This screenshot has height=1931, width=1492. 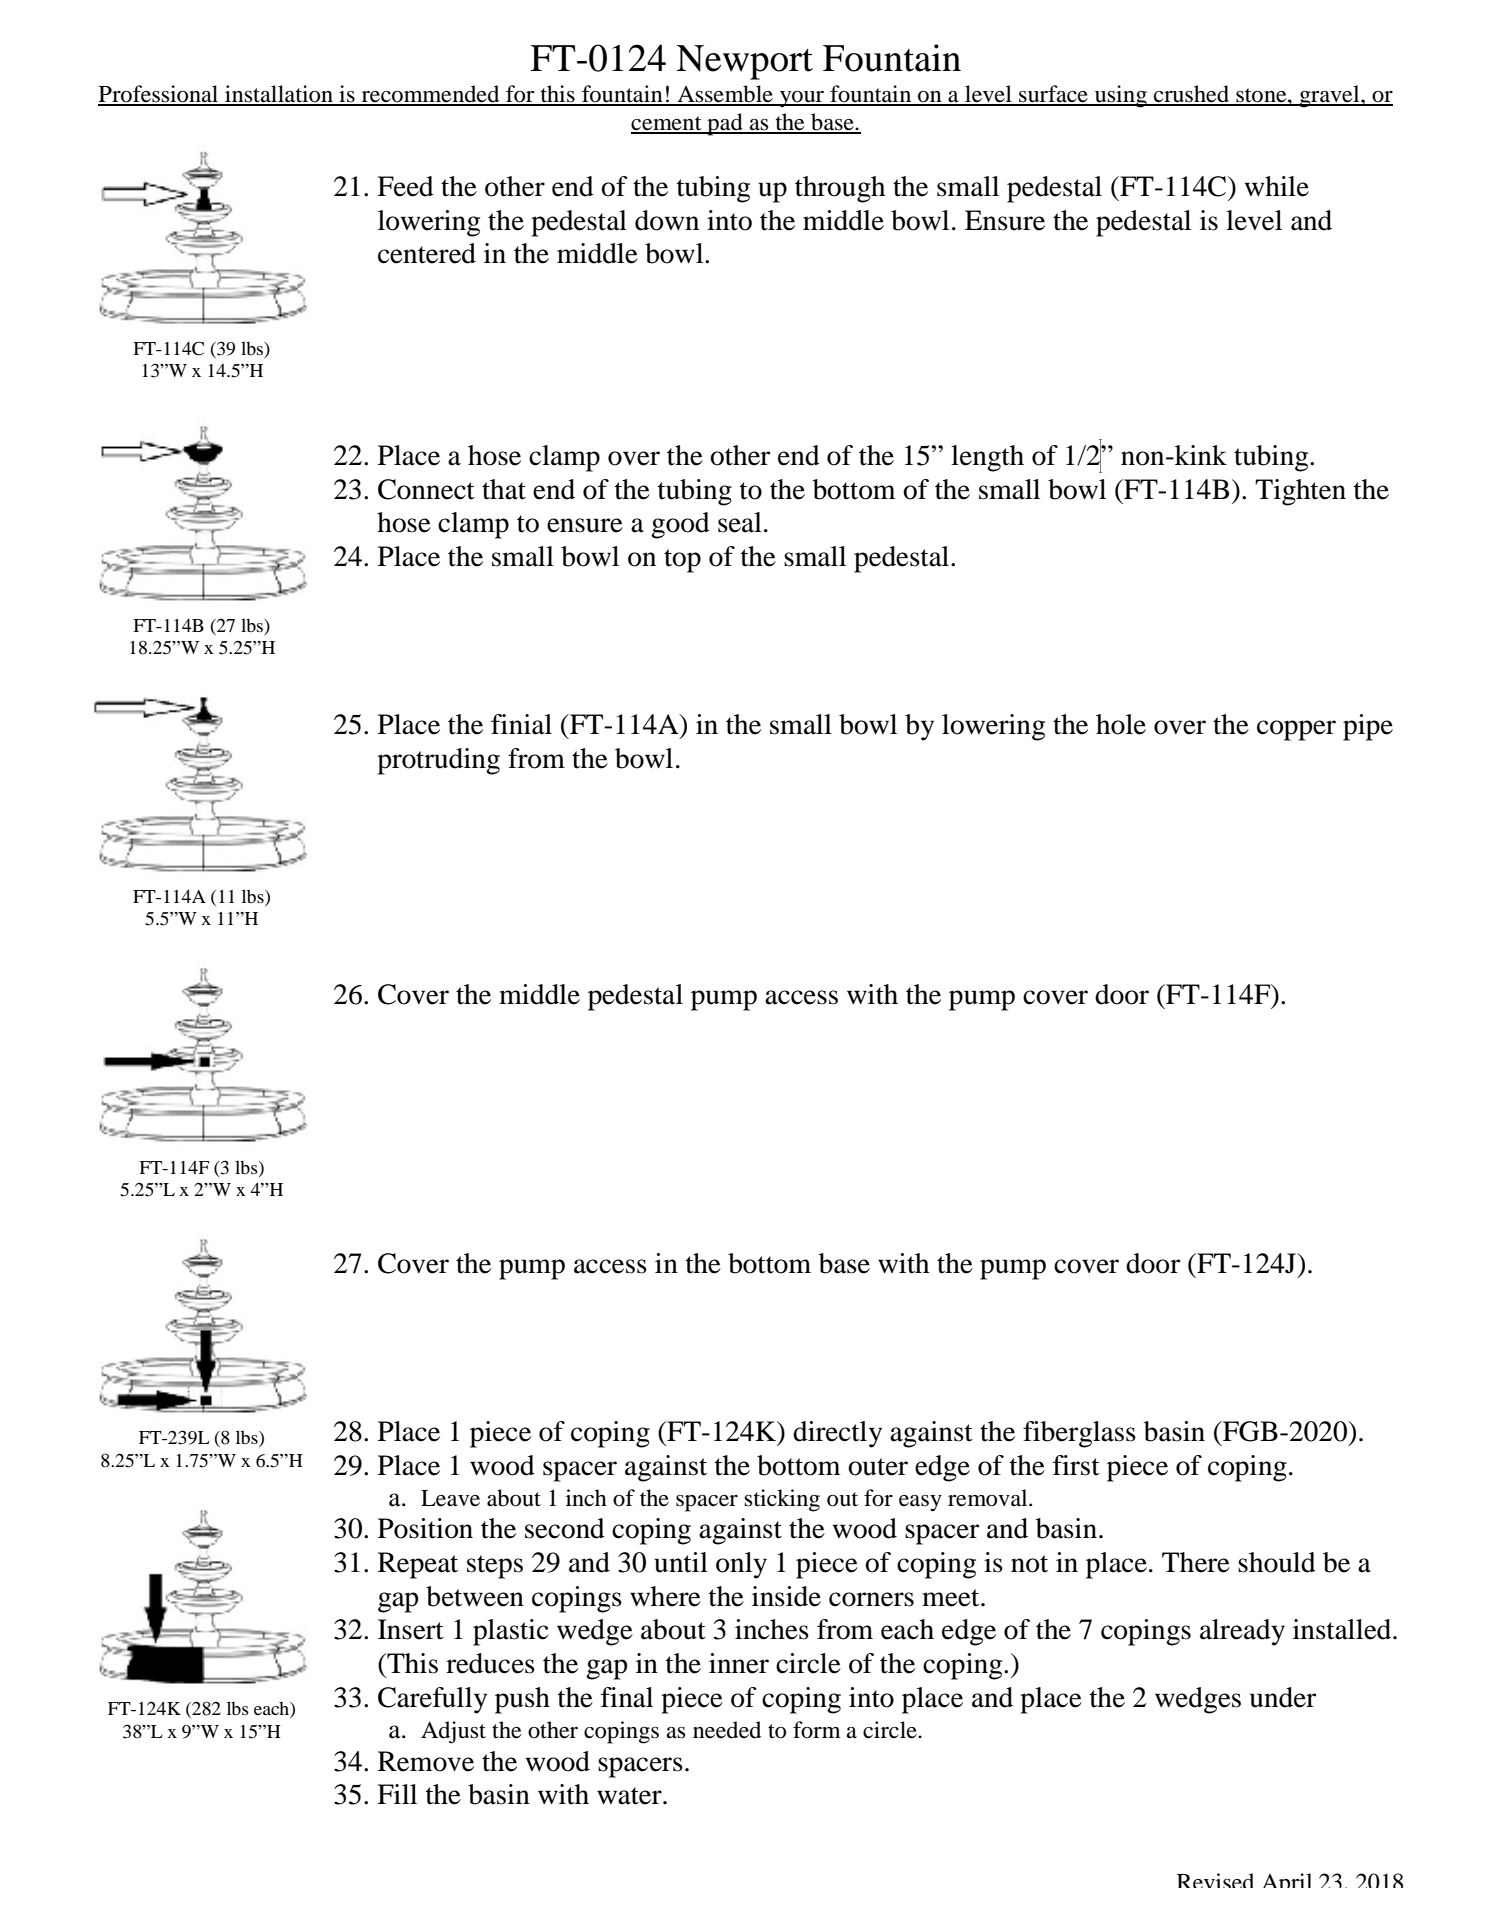 I want to click on pad, so click(x=725, y=124).
